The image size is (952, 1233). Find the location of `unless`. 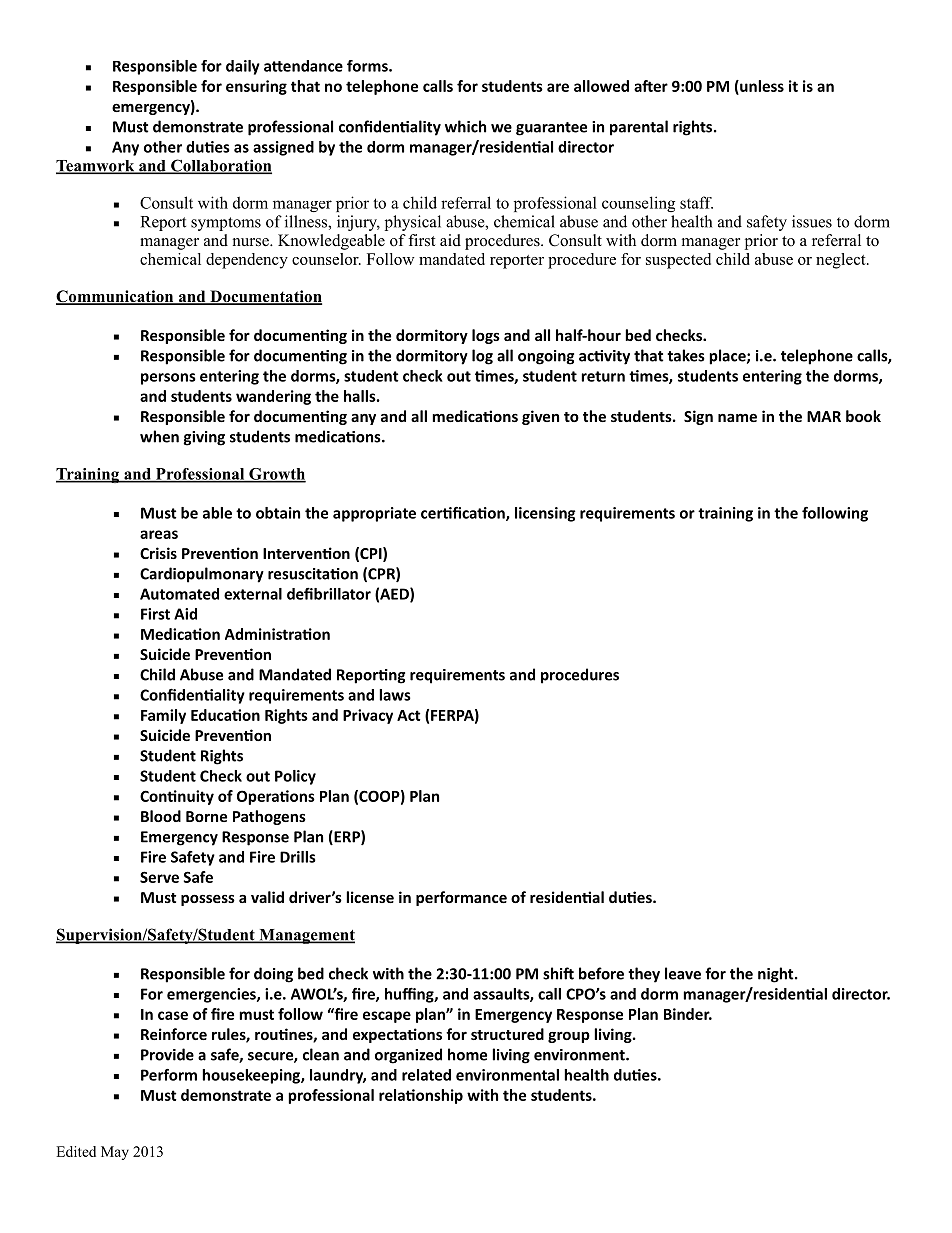

unless is located at coordinates (761, 87).
